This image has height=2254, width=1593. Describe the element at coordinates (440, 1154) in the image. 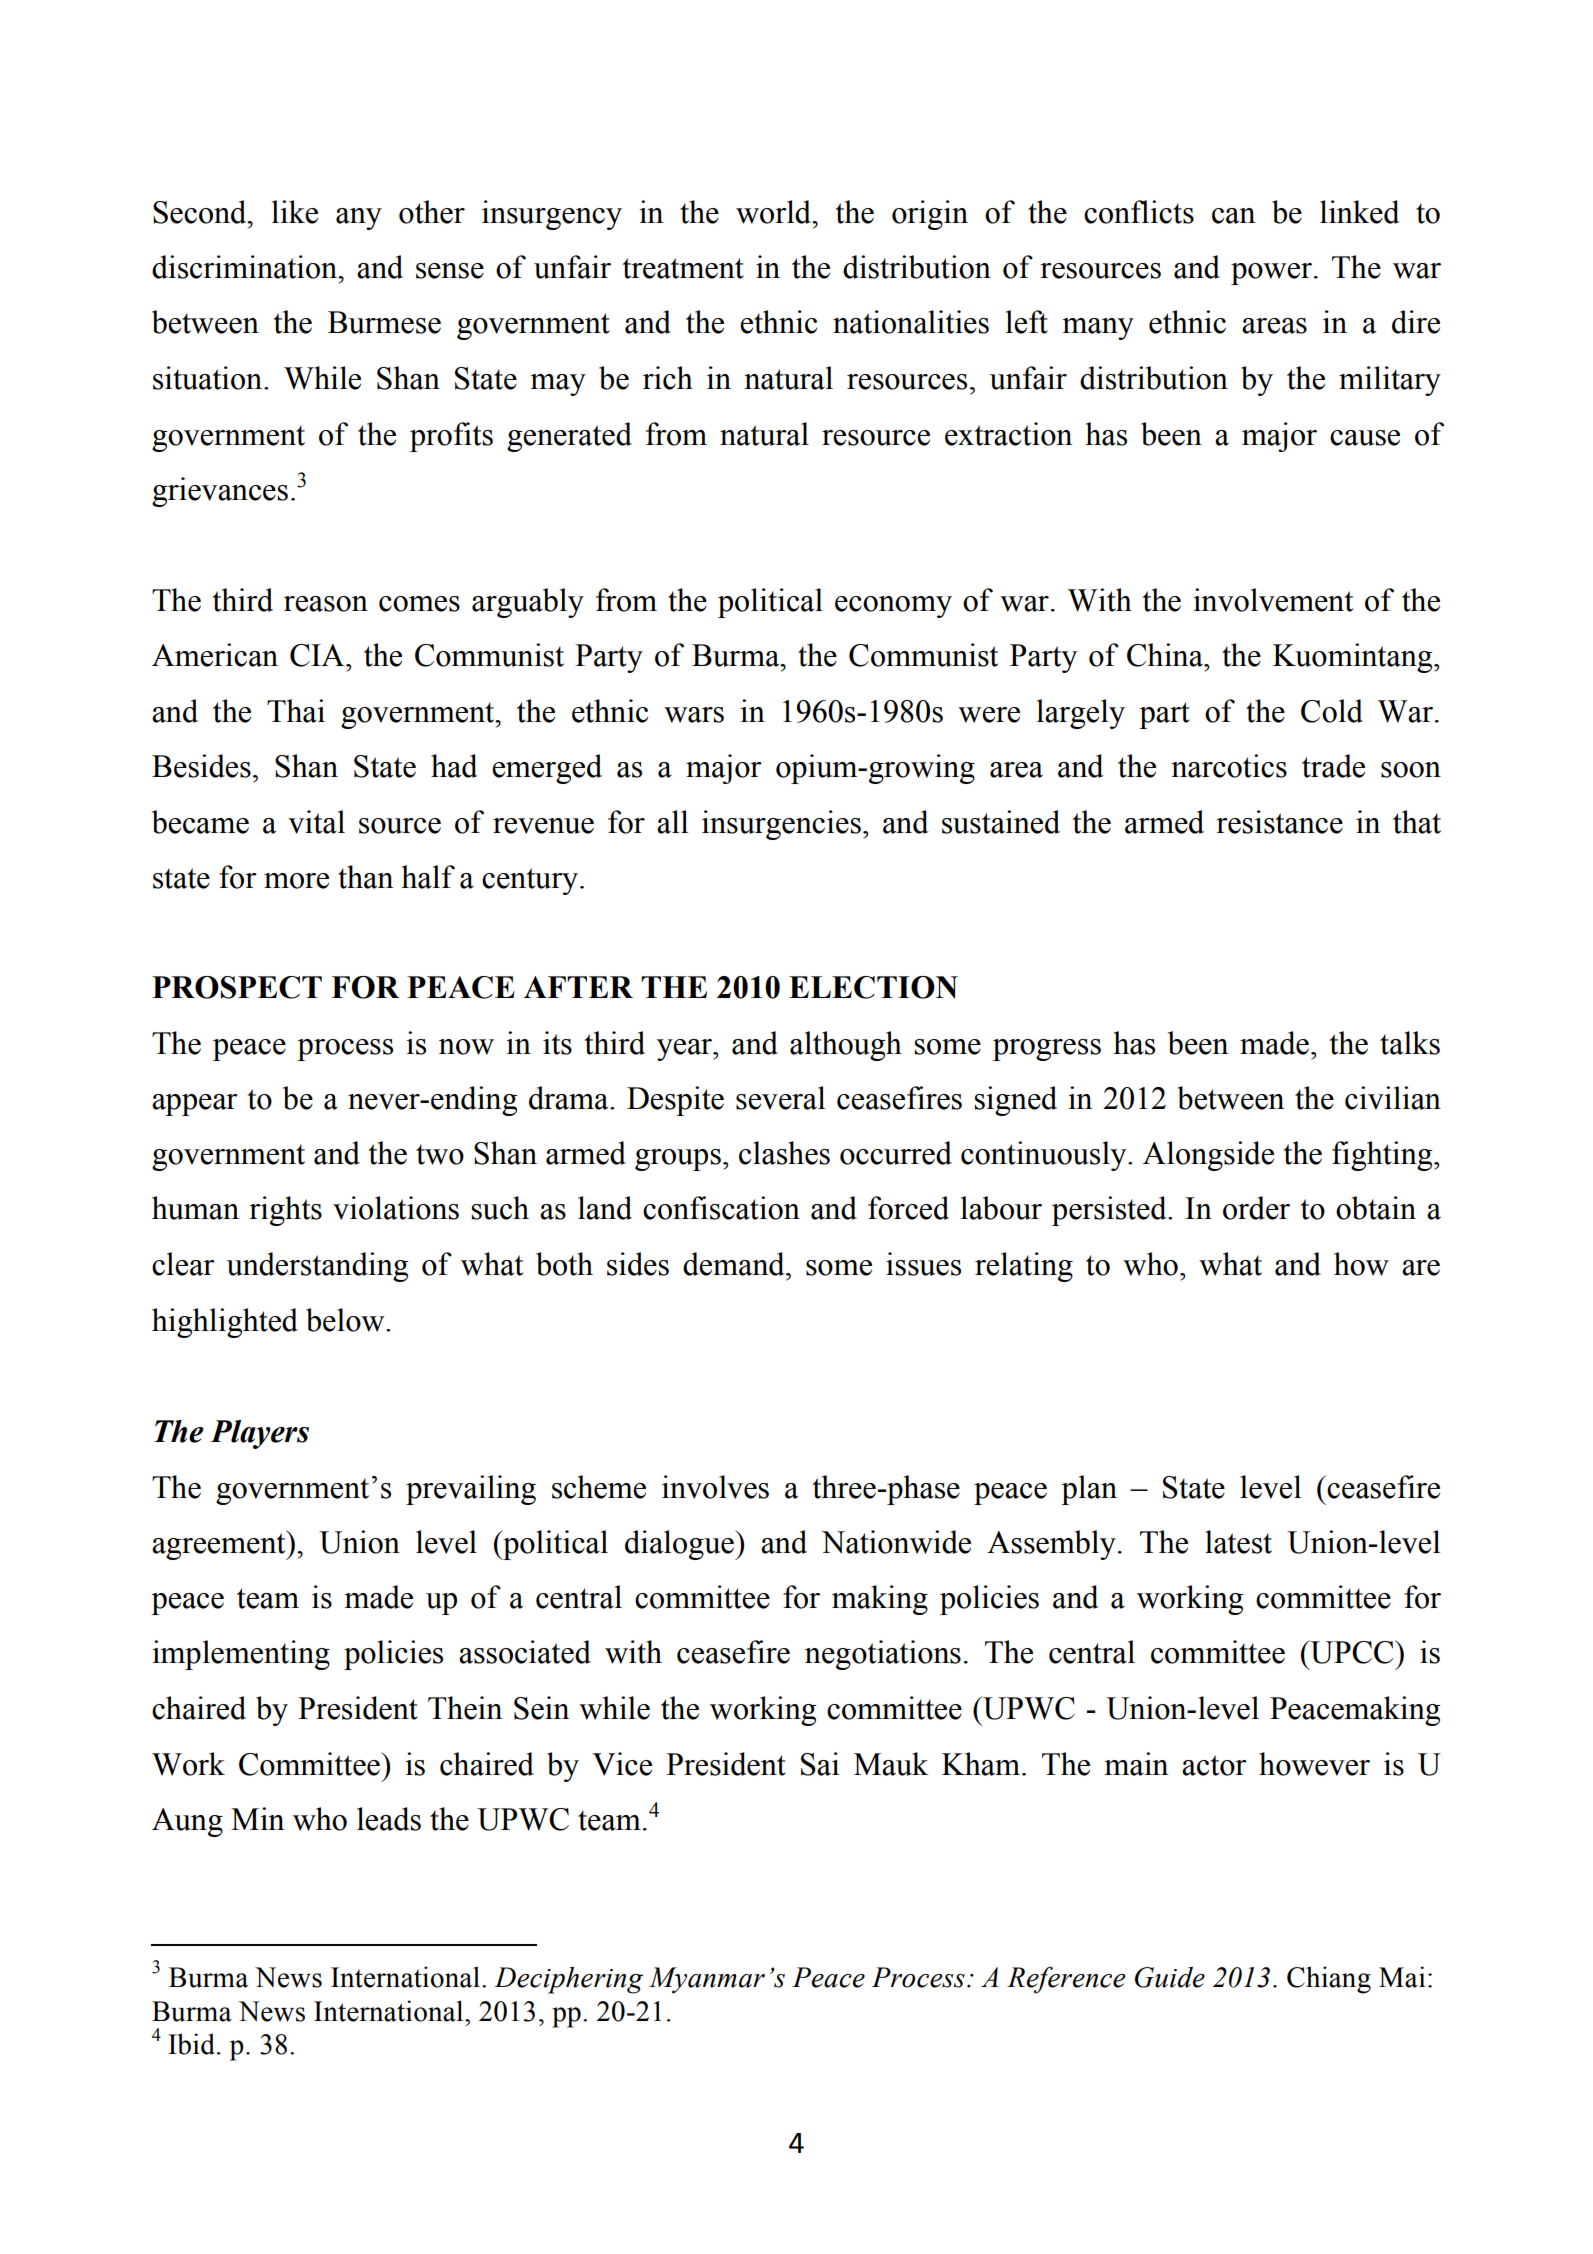

I see `two` at that location.
